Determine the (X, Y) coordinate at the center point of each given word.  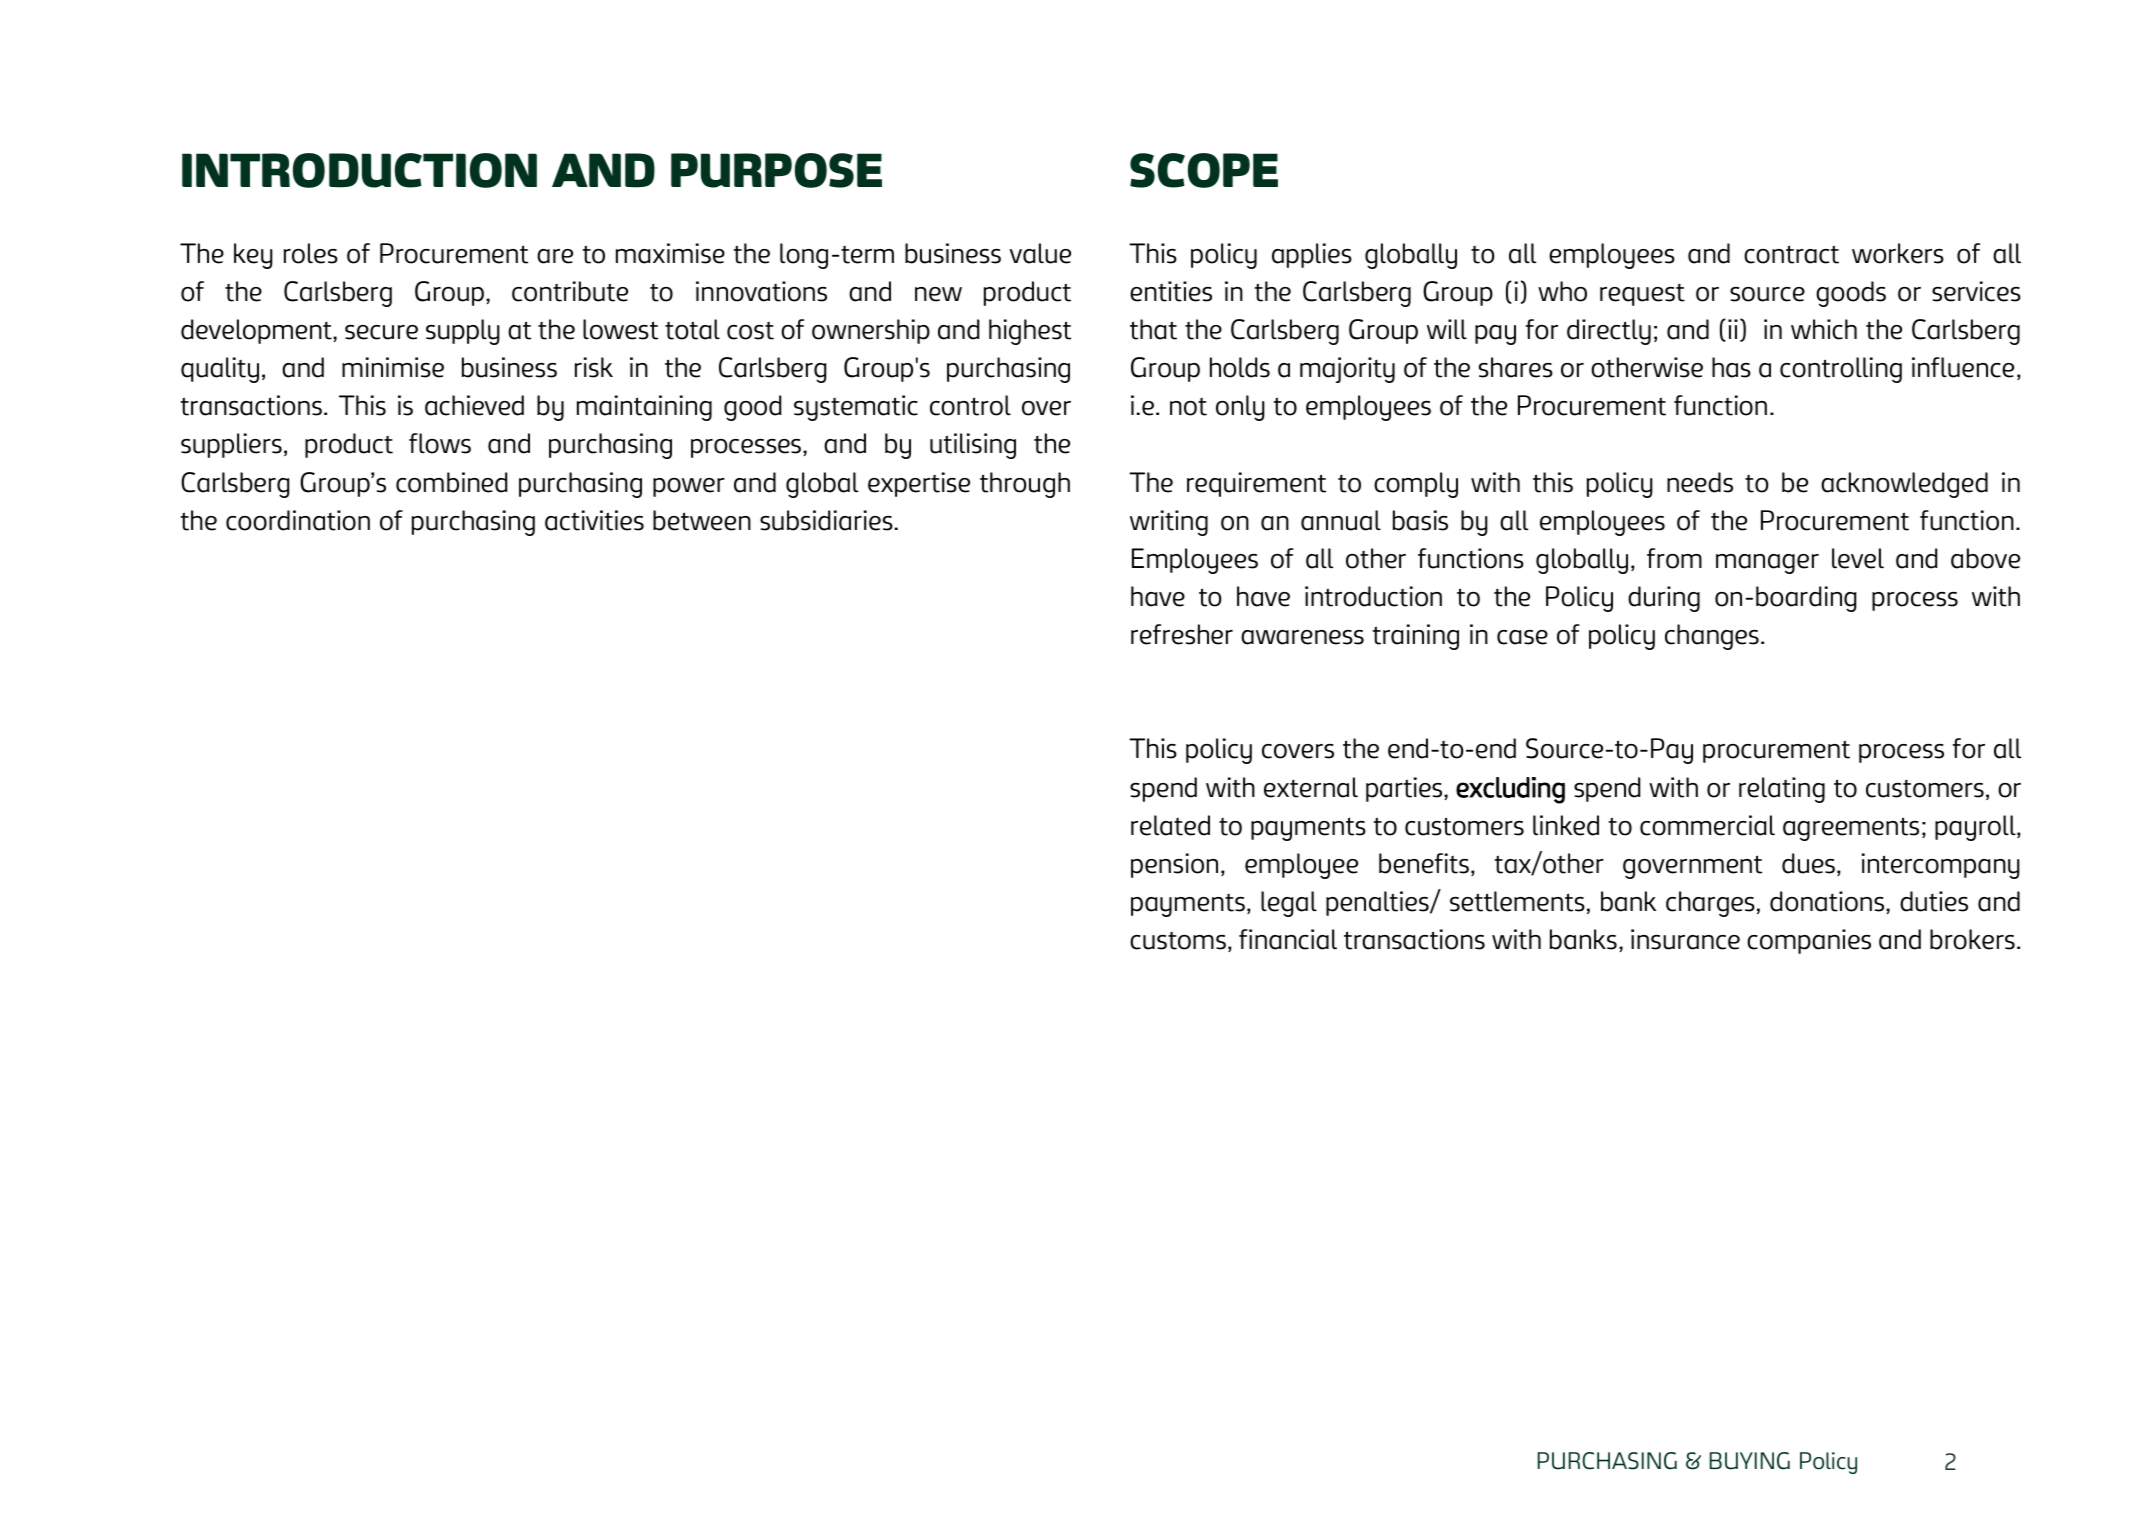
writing (1169, 523)
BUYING (1750, 1461)
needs (1700, 482)
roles (311, 253)
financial (1288, 939)
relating (1782, 790)
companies (1809, 941)
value (1040, 253)
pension (1174, 865)
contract (1791, 254)
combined (451, 482)
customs (1178, 941)
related (1170, 825)
